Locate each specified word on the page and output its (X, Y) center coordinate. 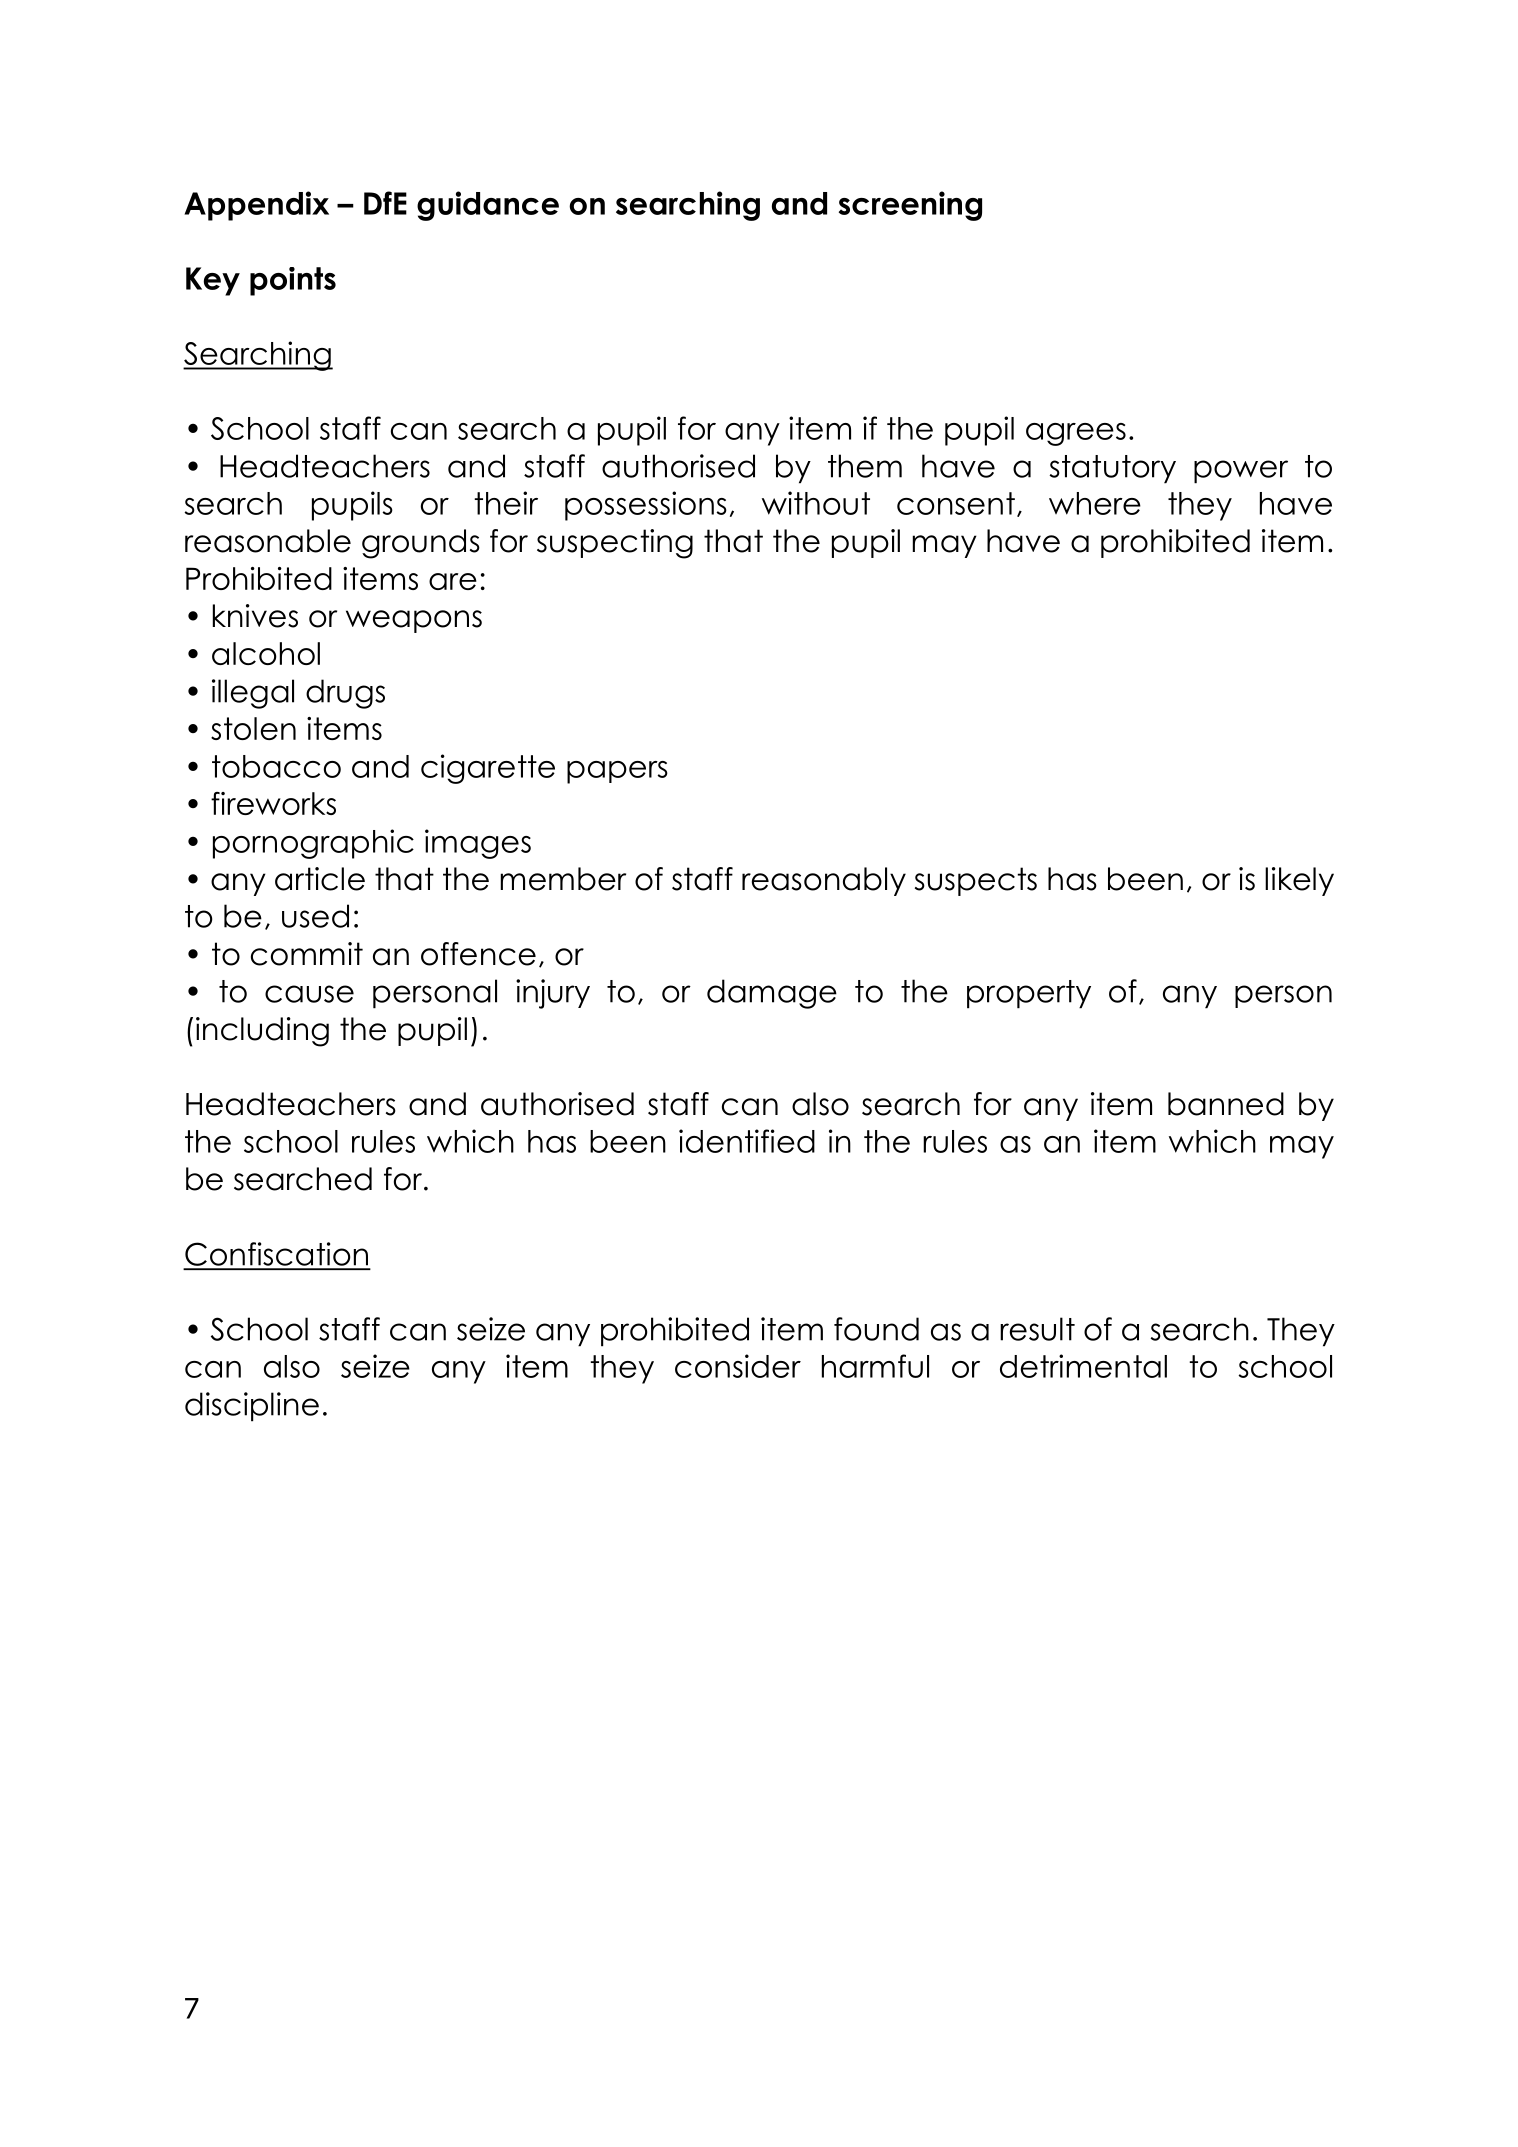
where (1095, 503)
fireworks (273, 803)
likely (1299, 881)
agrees (1076, 434)
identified (747, 1141)
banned (1226, 1104)
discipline (252, 1407)
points (293, 281)
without (816, 503)
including (262, 1032)
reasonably (824, 881)
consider (738, 1366)
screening (910, 206)
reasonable (268, 541)
